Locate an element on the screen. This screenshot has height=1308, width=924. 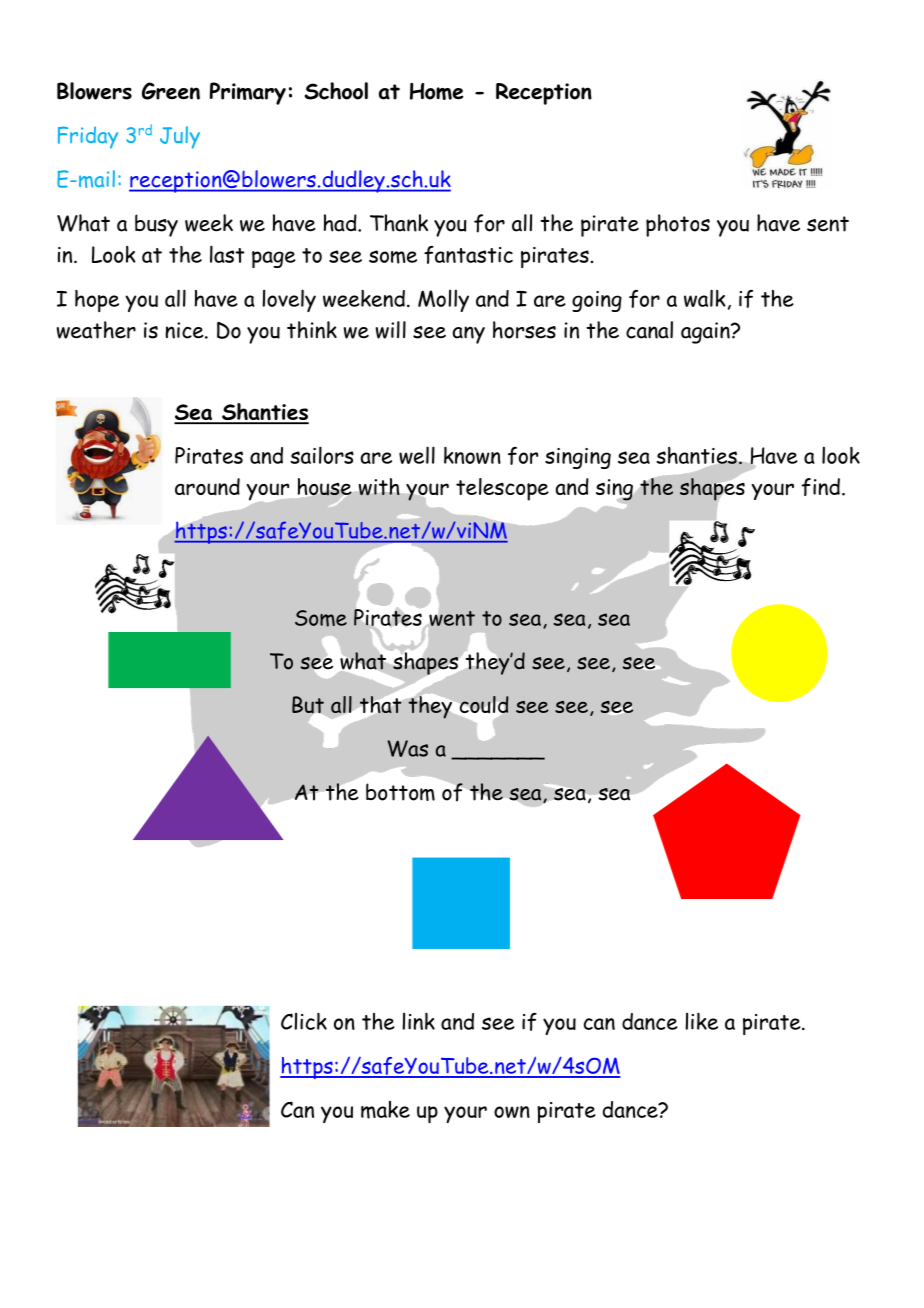
make is located at coordinates (385, 1110).
